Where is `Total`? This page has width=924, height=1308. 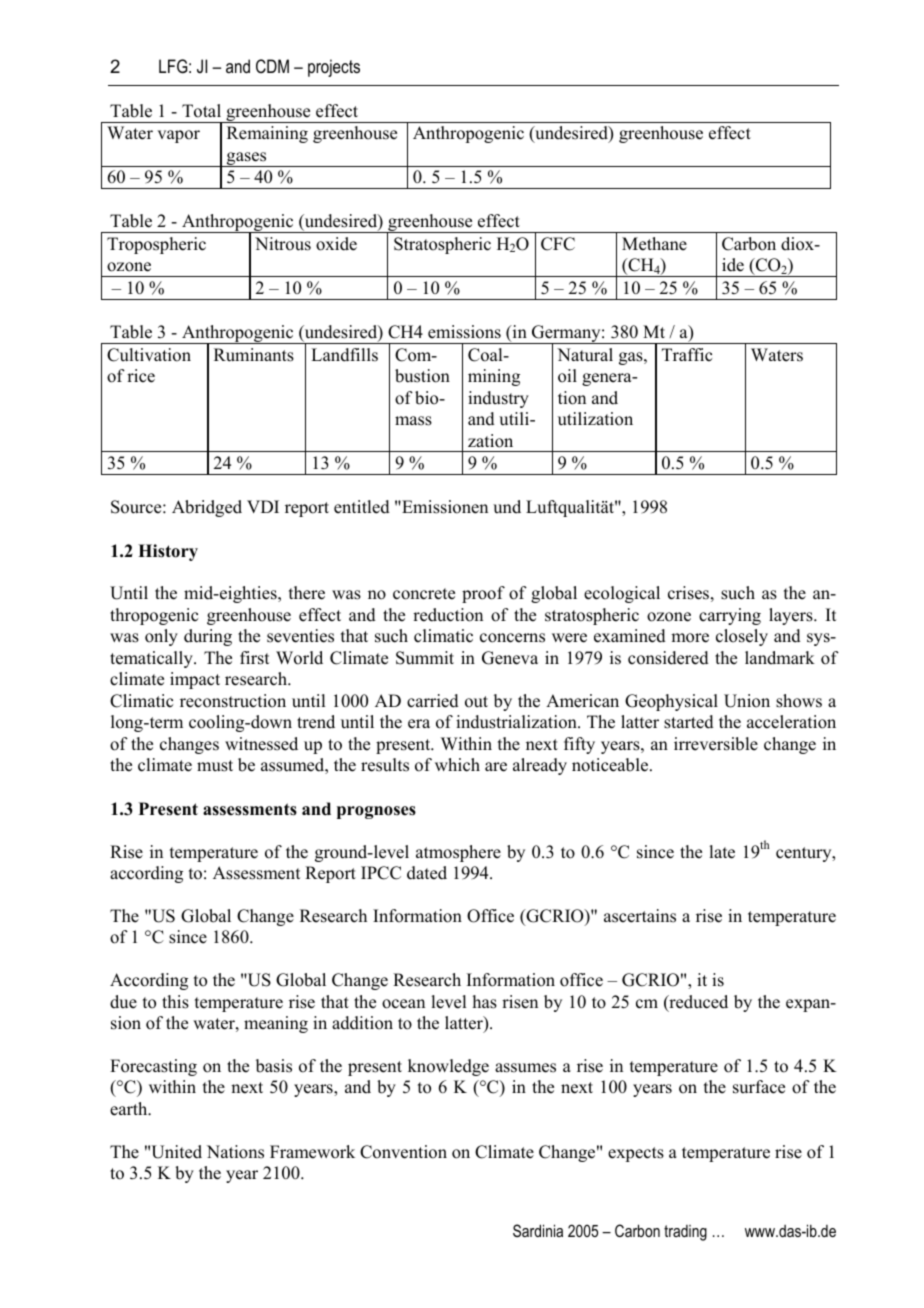
Total is located at coordinates (201, 111).
